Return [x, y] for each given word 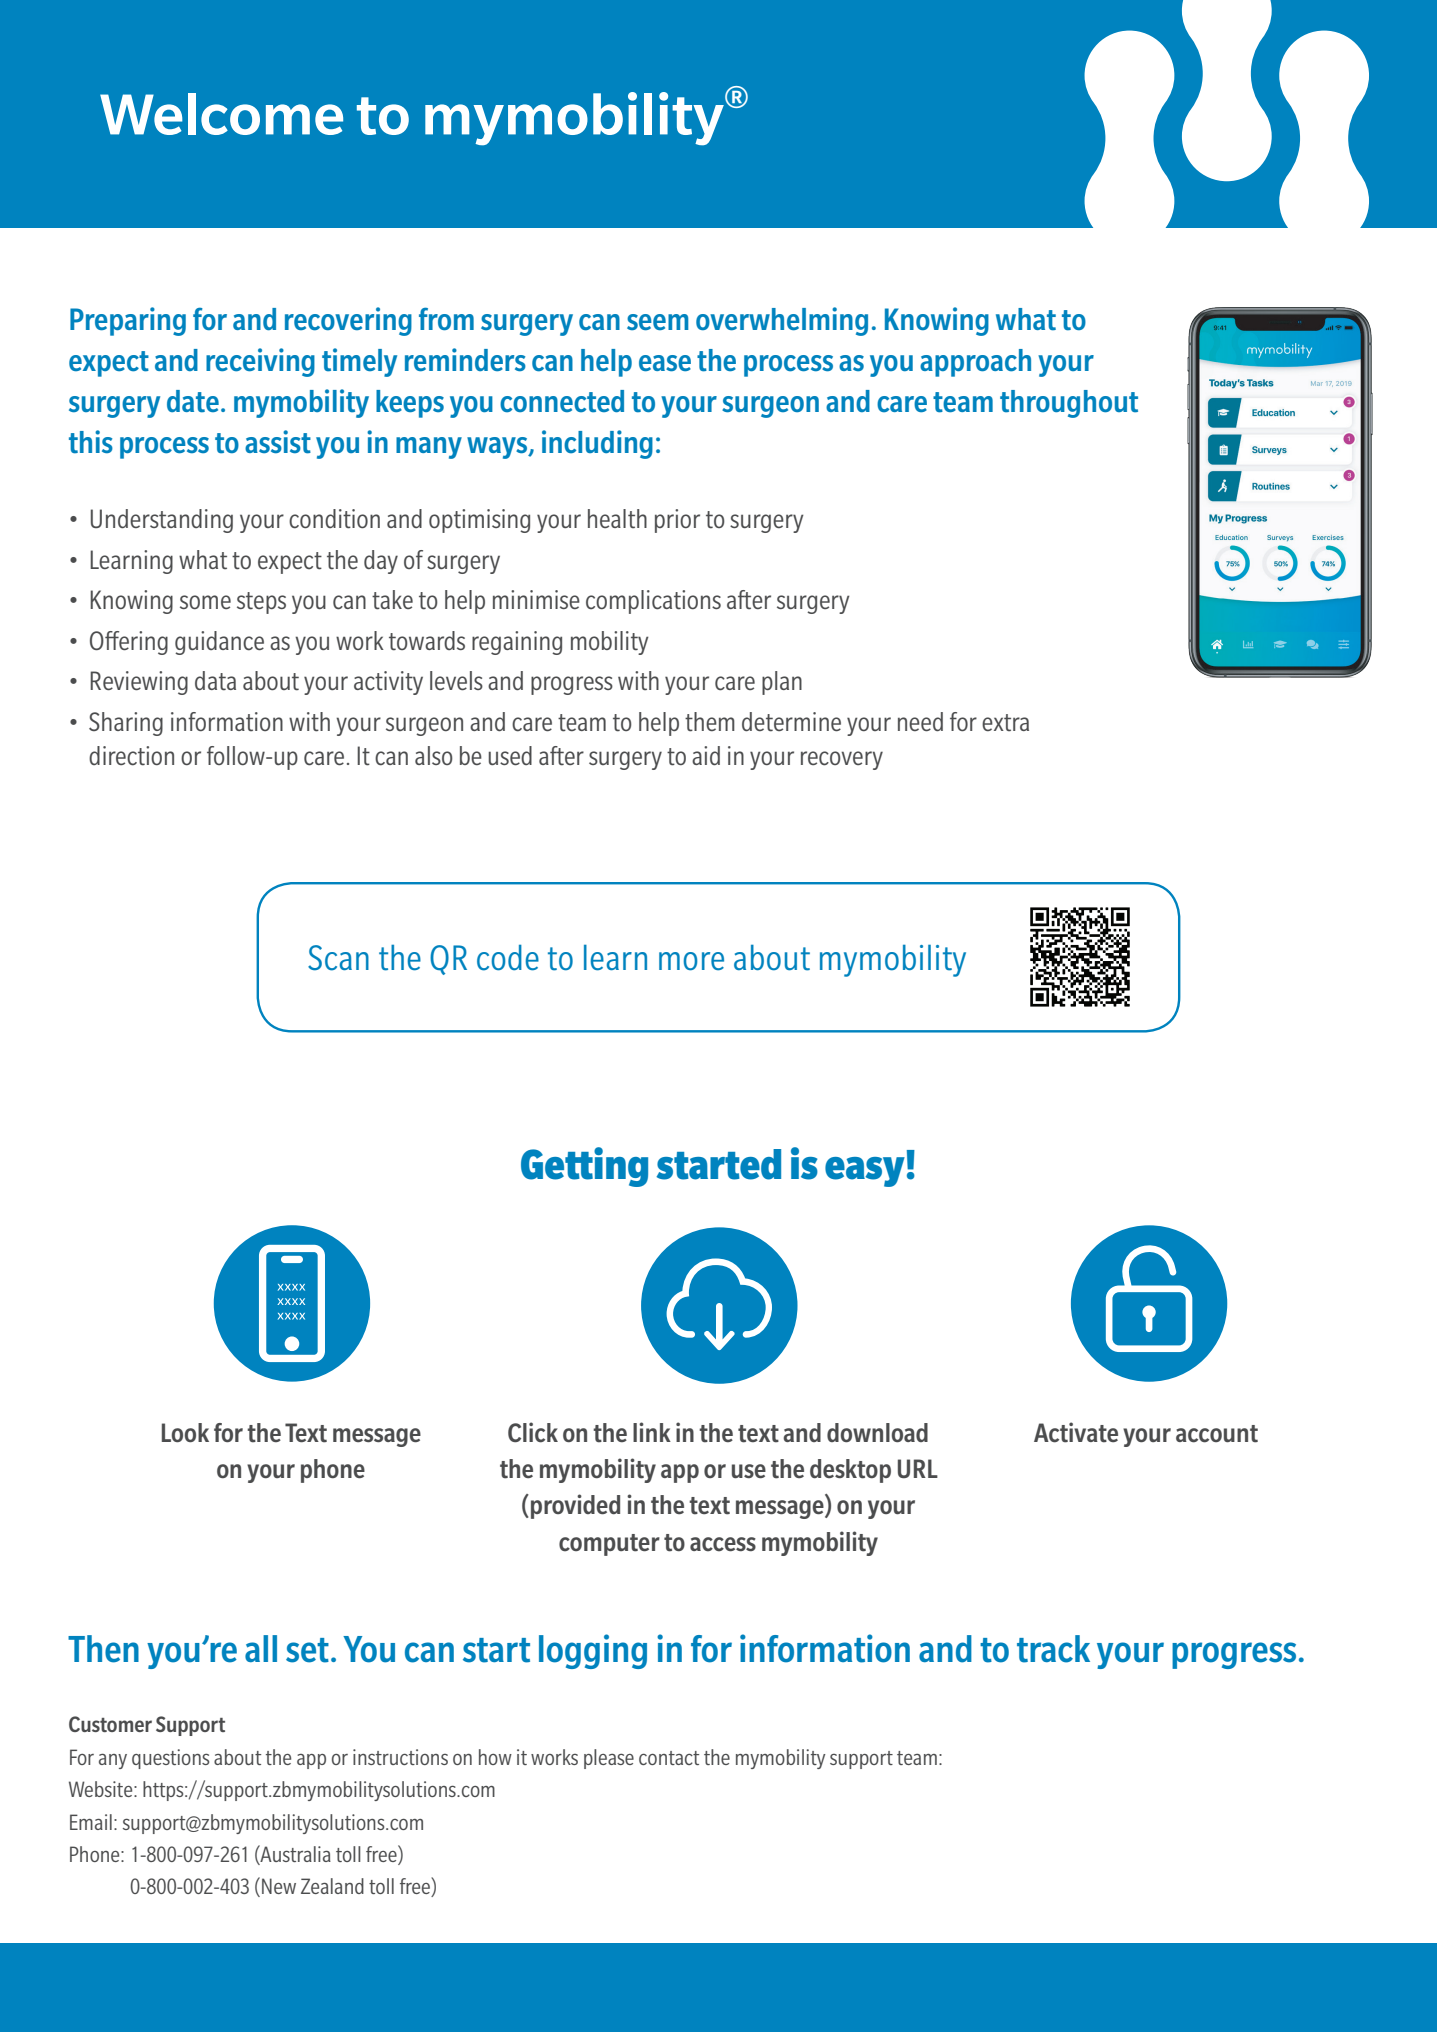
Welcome [221, 114]
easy [865, 1172]
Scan [338, 958]
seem [658, 322]
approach [975, 363]
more [691, 961]
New [279, 1886]
